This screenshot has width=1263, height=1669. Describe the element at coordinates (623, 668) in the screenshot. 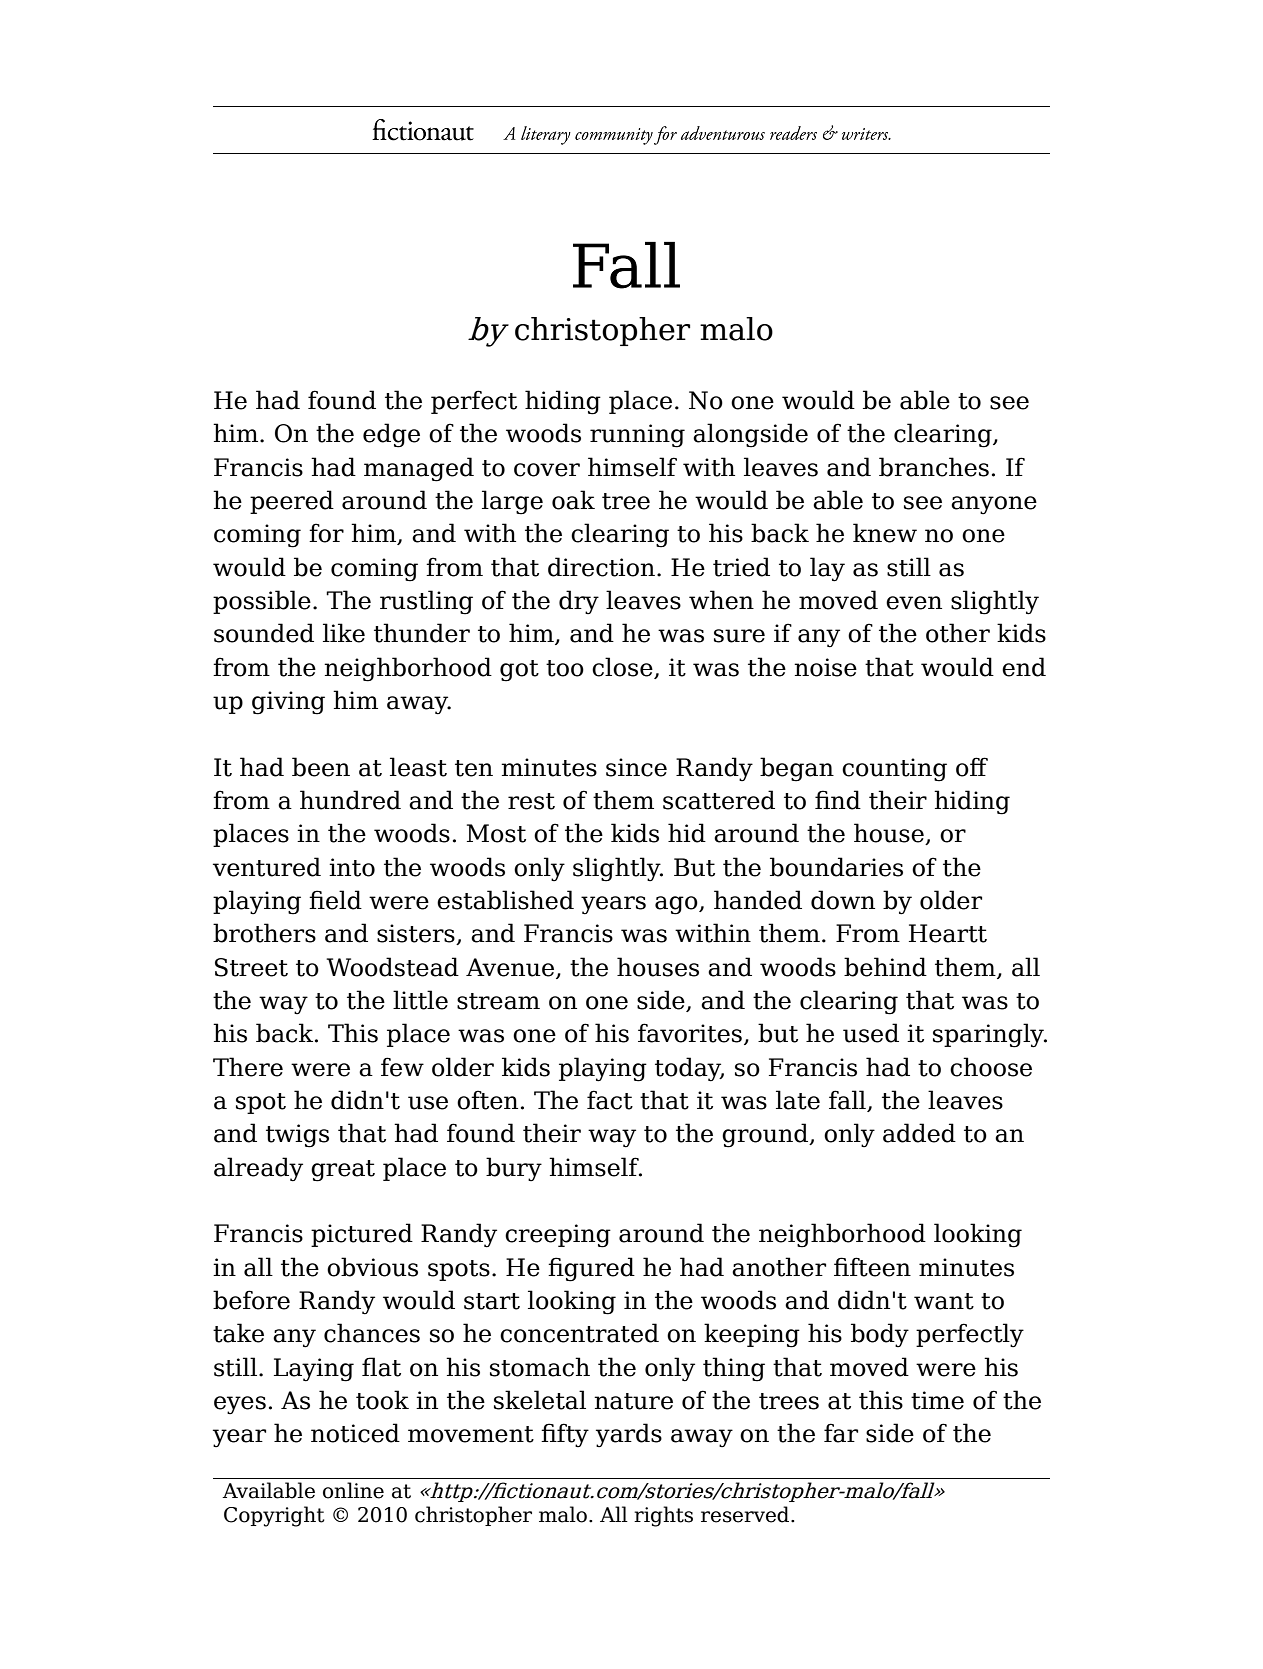

I see `close` at that location.
